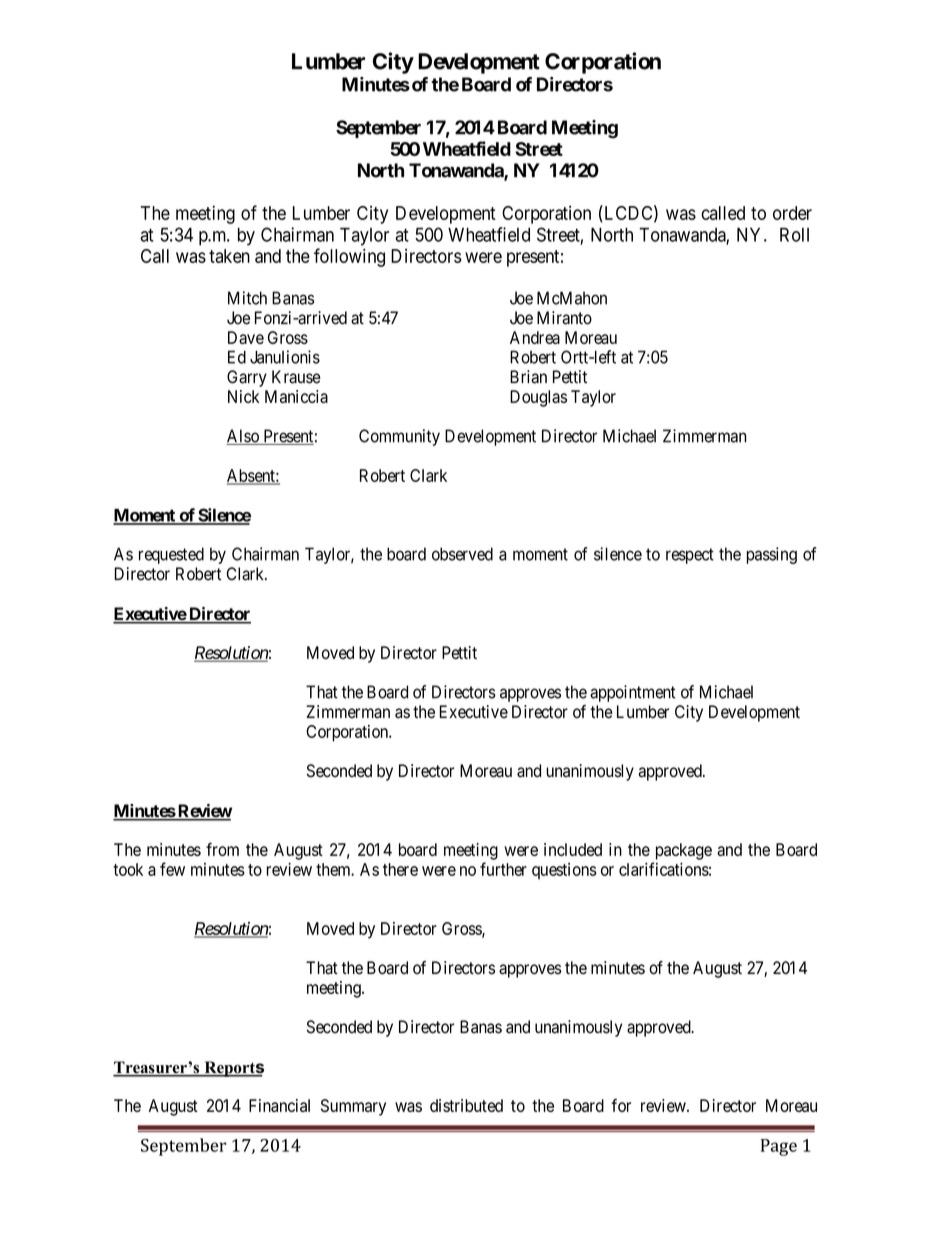  Describe the element at coordinates (349, 257) in the document. I see `following` at that location.
